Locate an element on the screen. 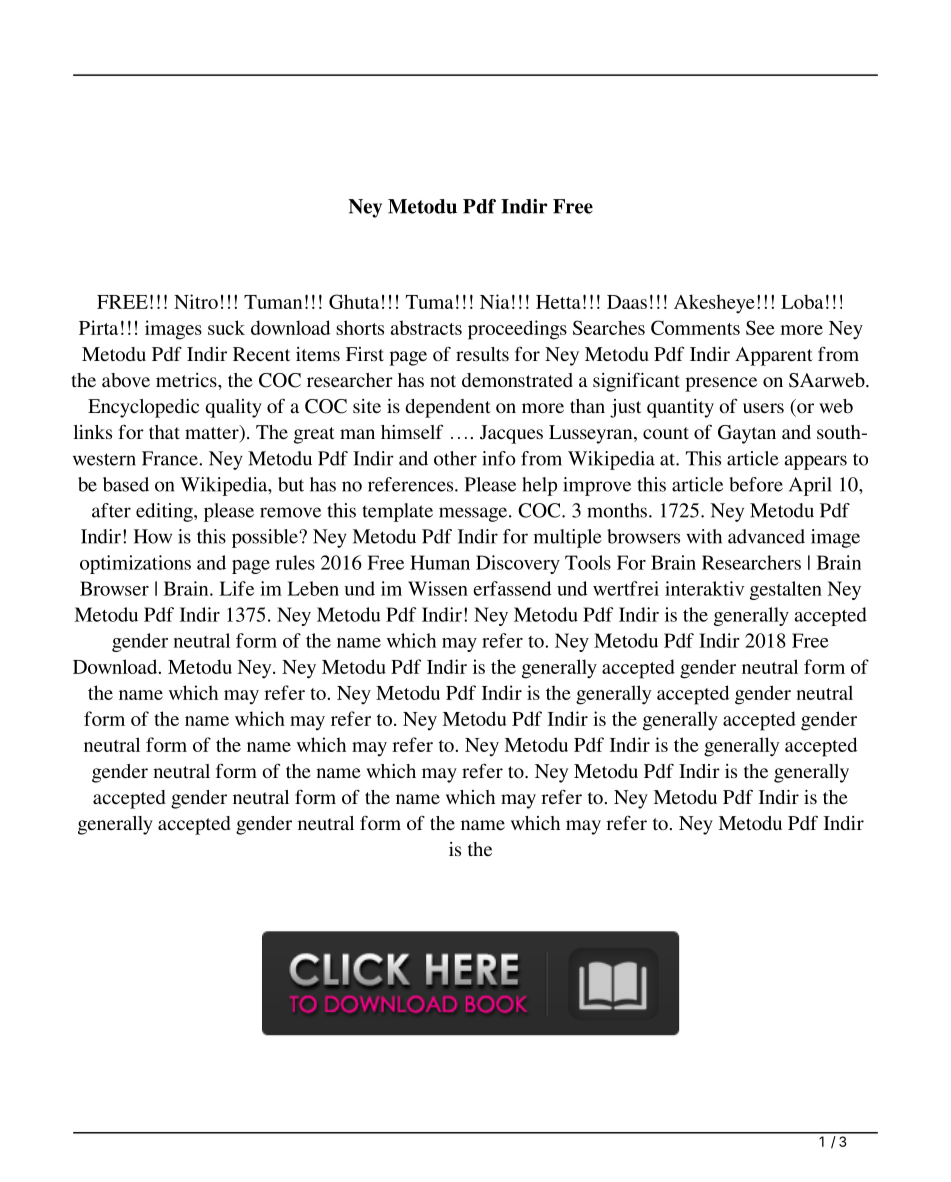 The image size is (951, 1182). other is located at coordinates (455, 458).
